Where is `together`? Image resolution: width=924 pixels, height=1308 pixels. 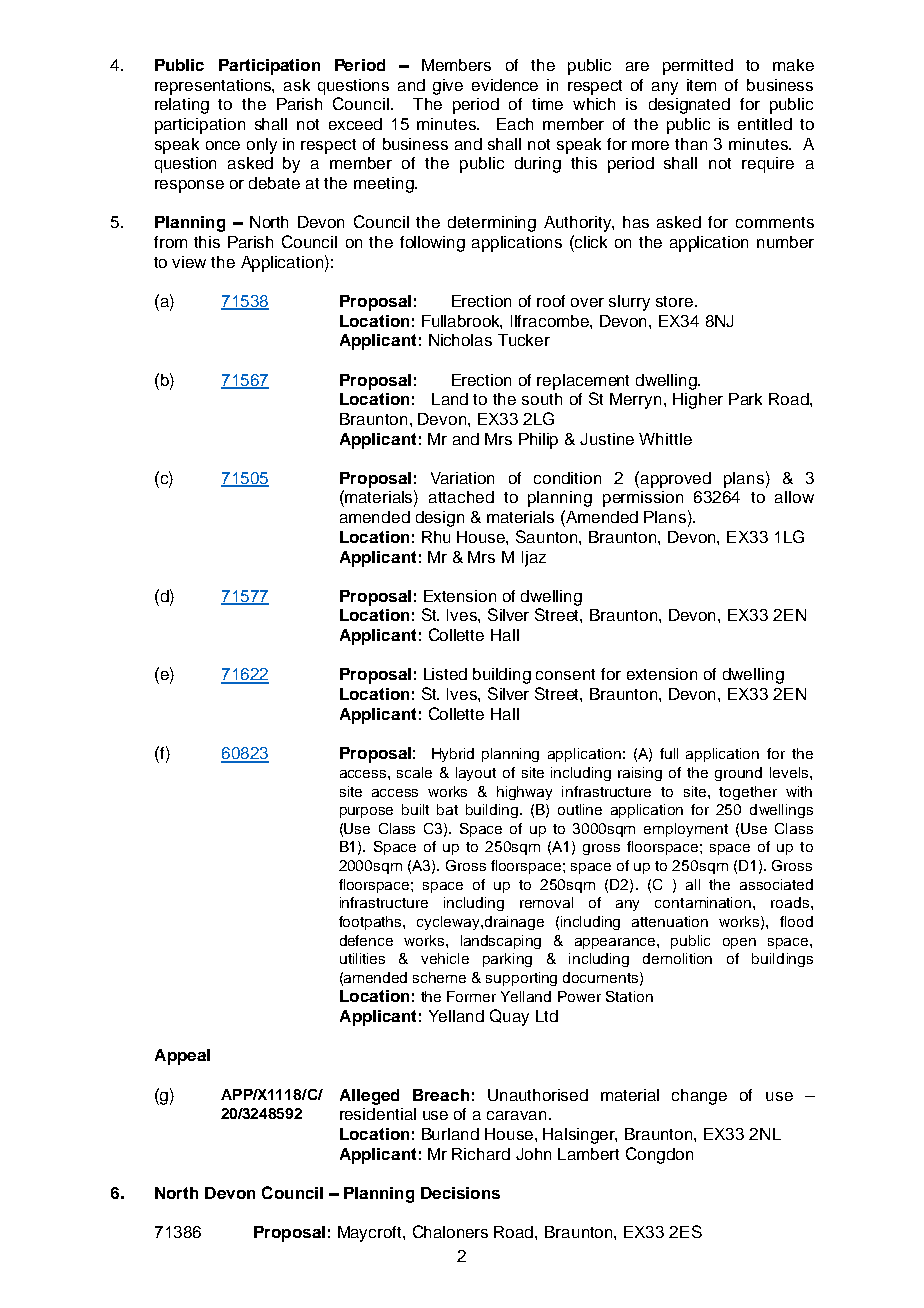 together is located at coordinates (748, 793).
